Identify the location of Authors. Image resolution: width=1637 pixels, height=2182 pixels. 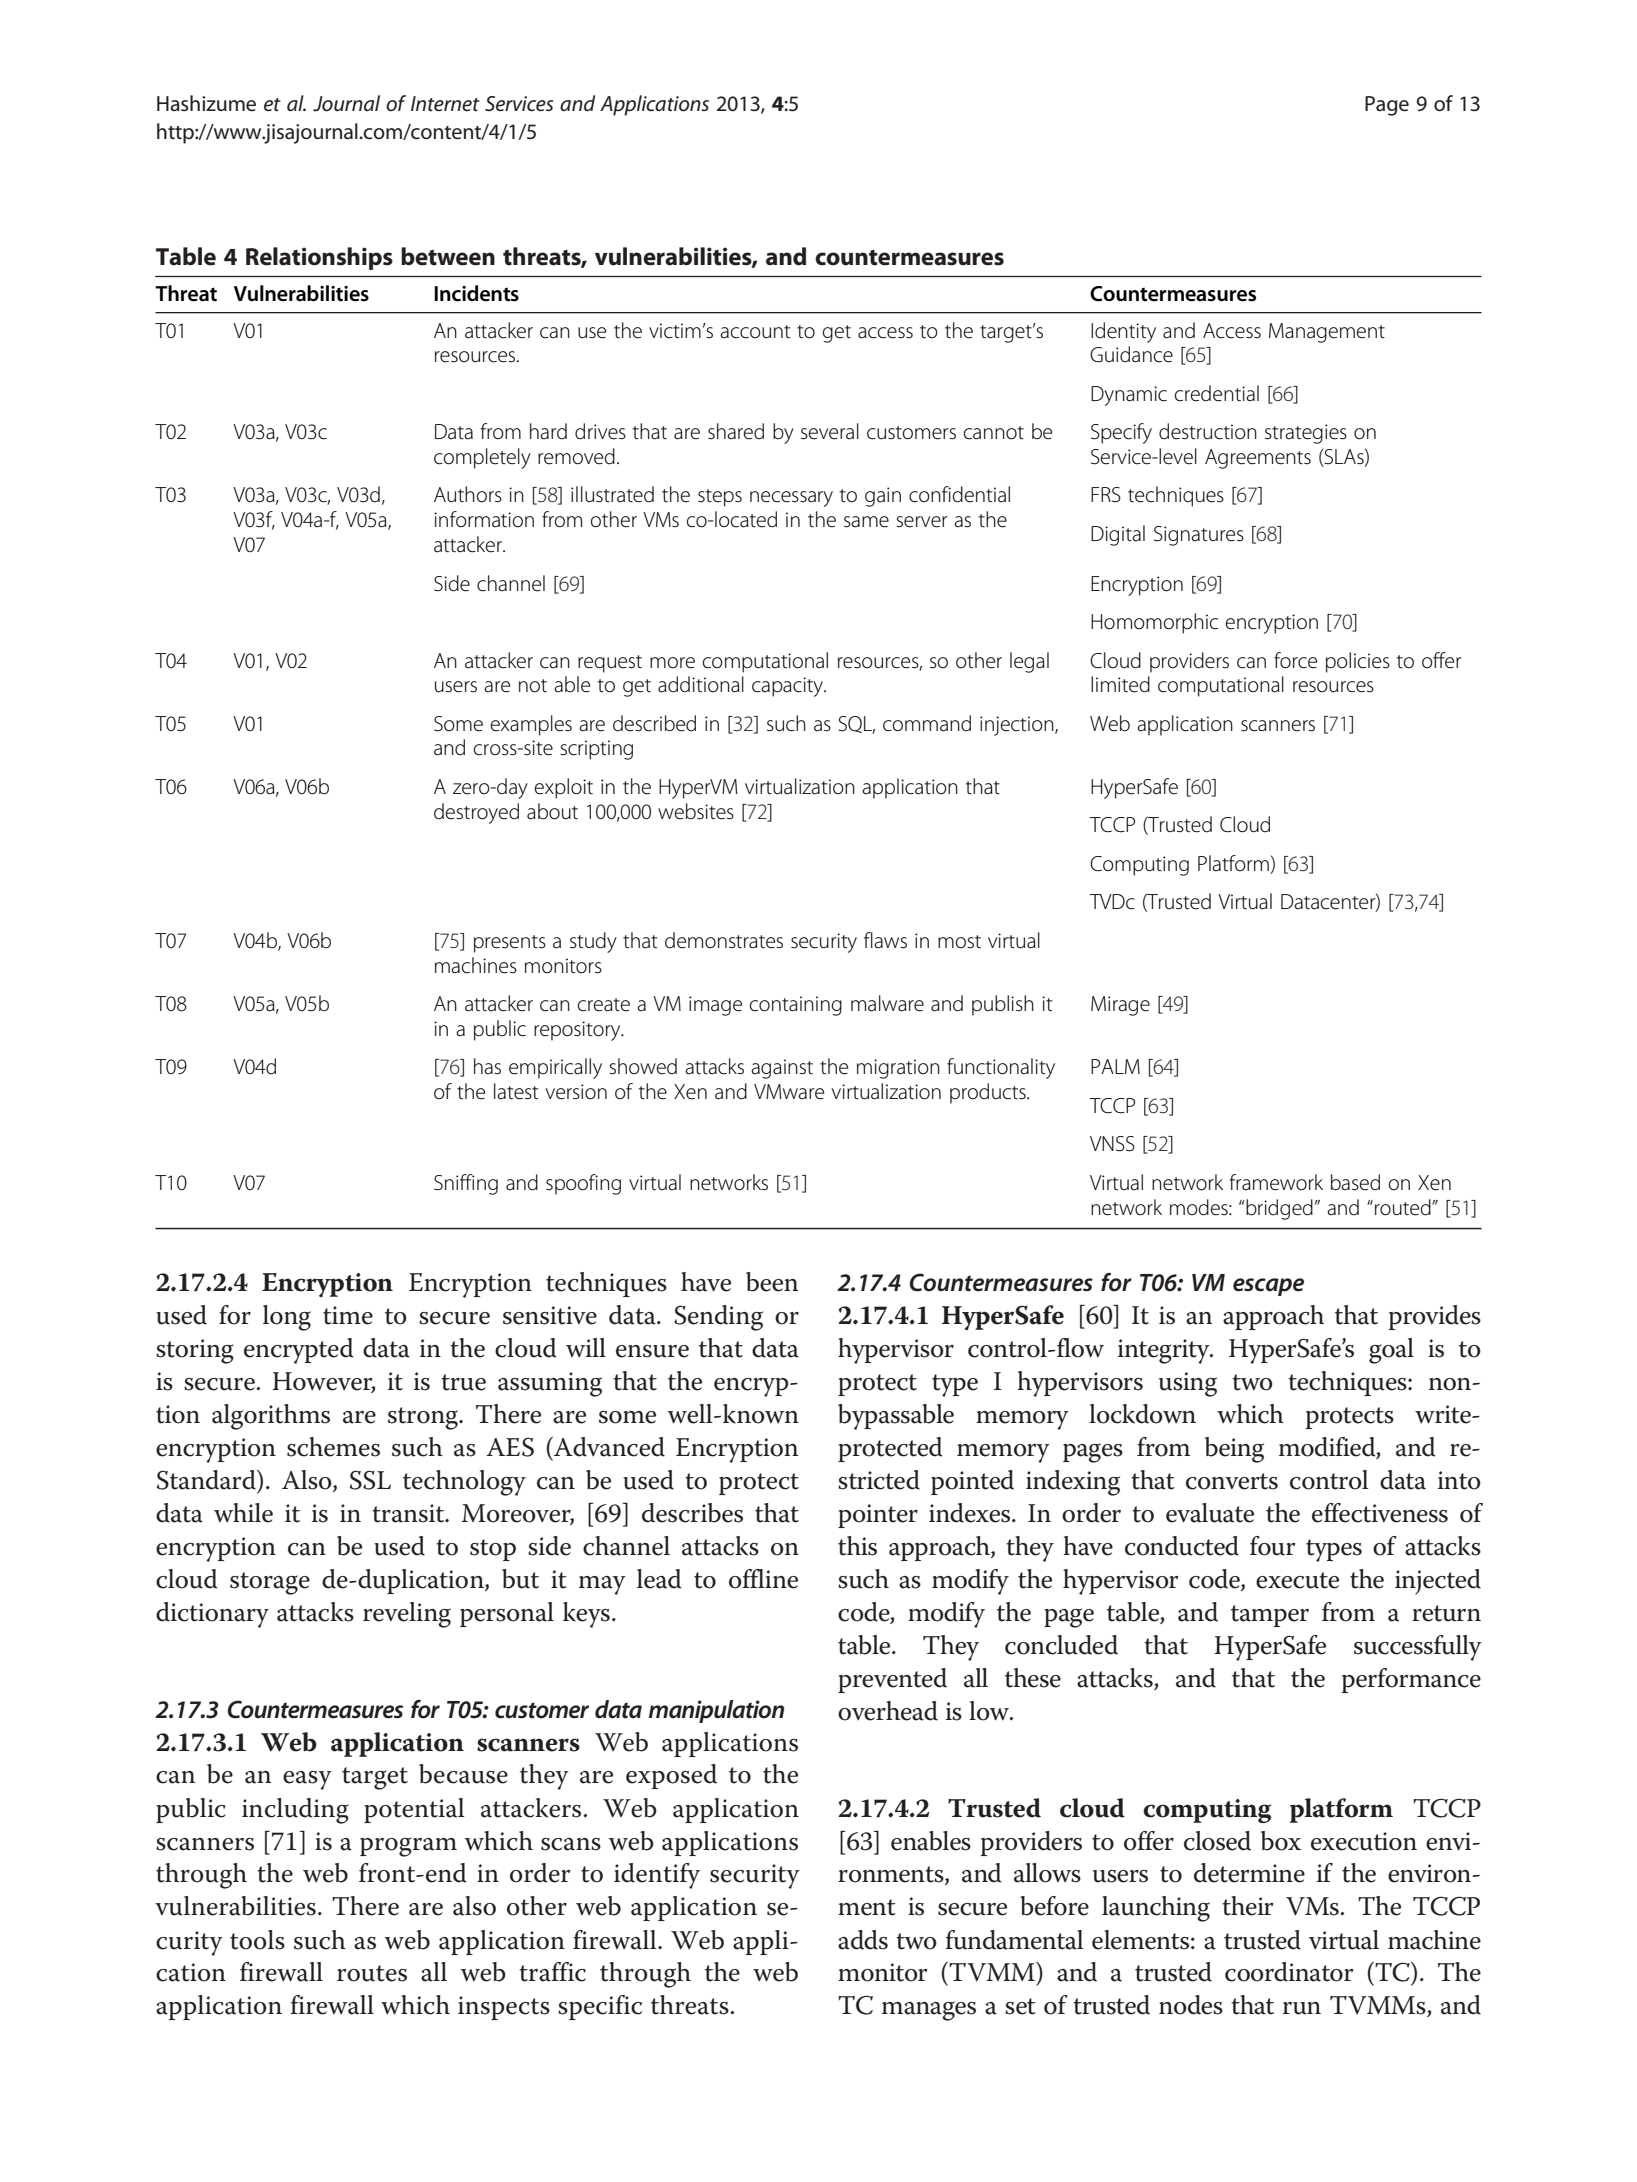
(468, 494).
